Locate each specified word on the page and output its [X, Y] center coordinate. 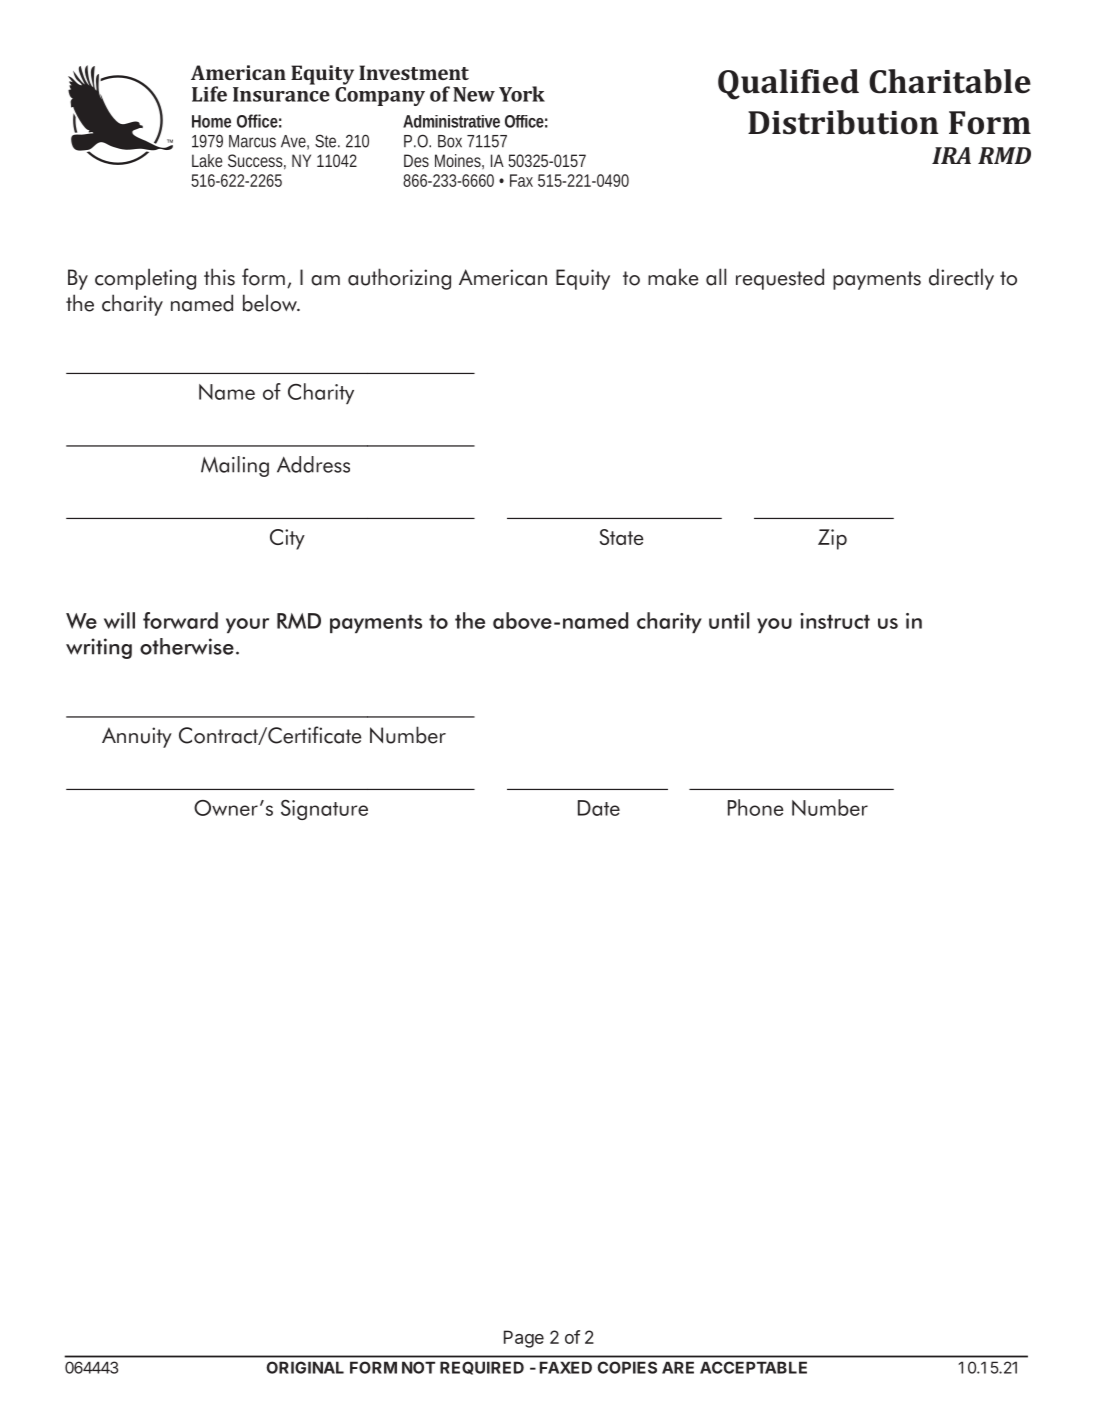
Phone [756, 807]
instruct [835, 621]
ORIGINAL [305, 1367]
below [271, 303]
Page [524, 1339]
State [622, 537]
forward [180, 620]
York [522, 94]
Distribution [843, 122]
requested [780, 279]
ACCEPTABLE [753, 1367]
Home [211, 121]
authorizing [399, 279]
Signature [324, 810]
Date [599, 808]
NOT [418, 1367]
